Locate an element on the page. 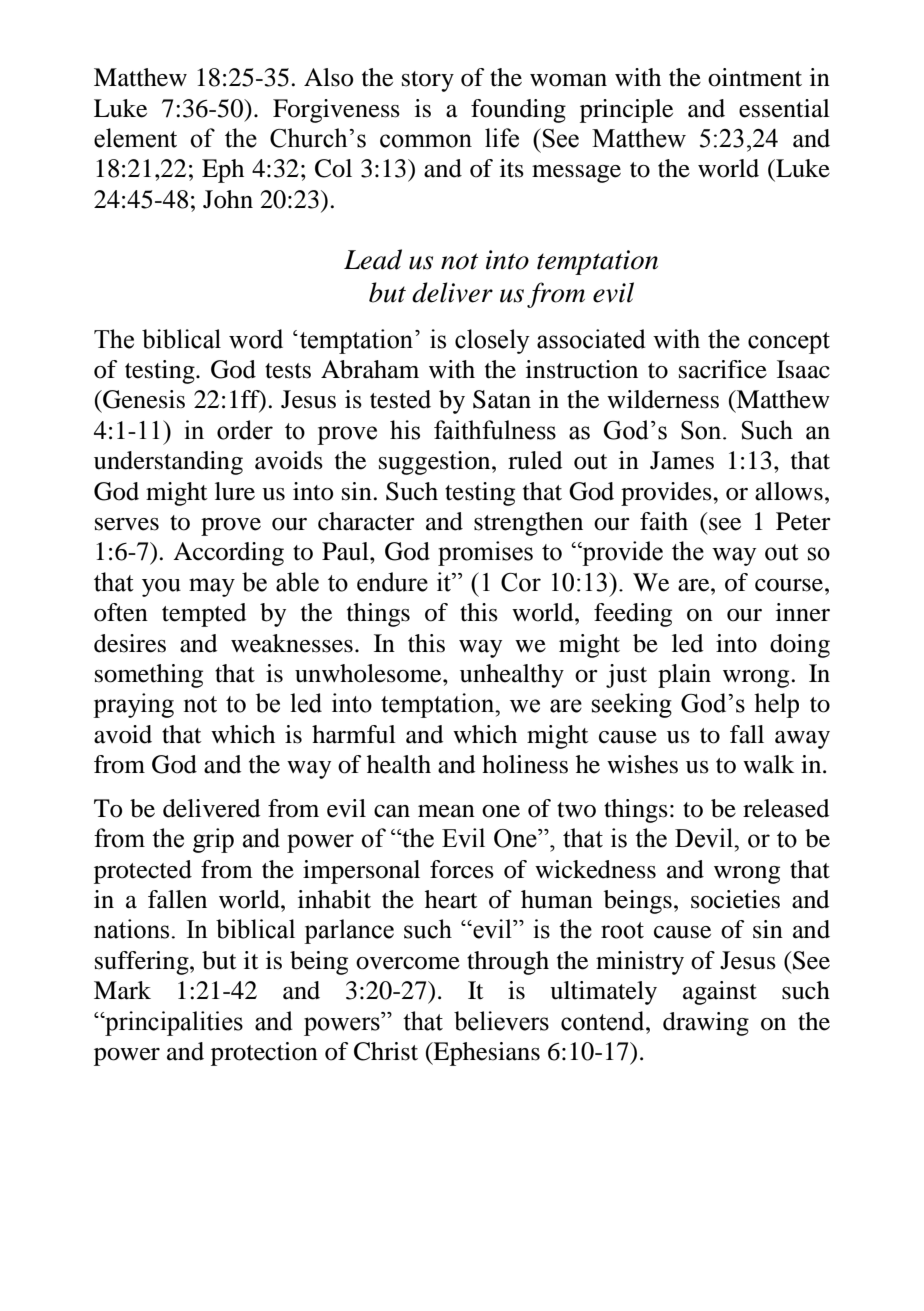  tempted is located at coordinates (204, 615).
